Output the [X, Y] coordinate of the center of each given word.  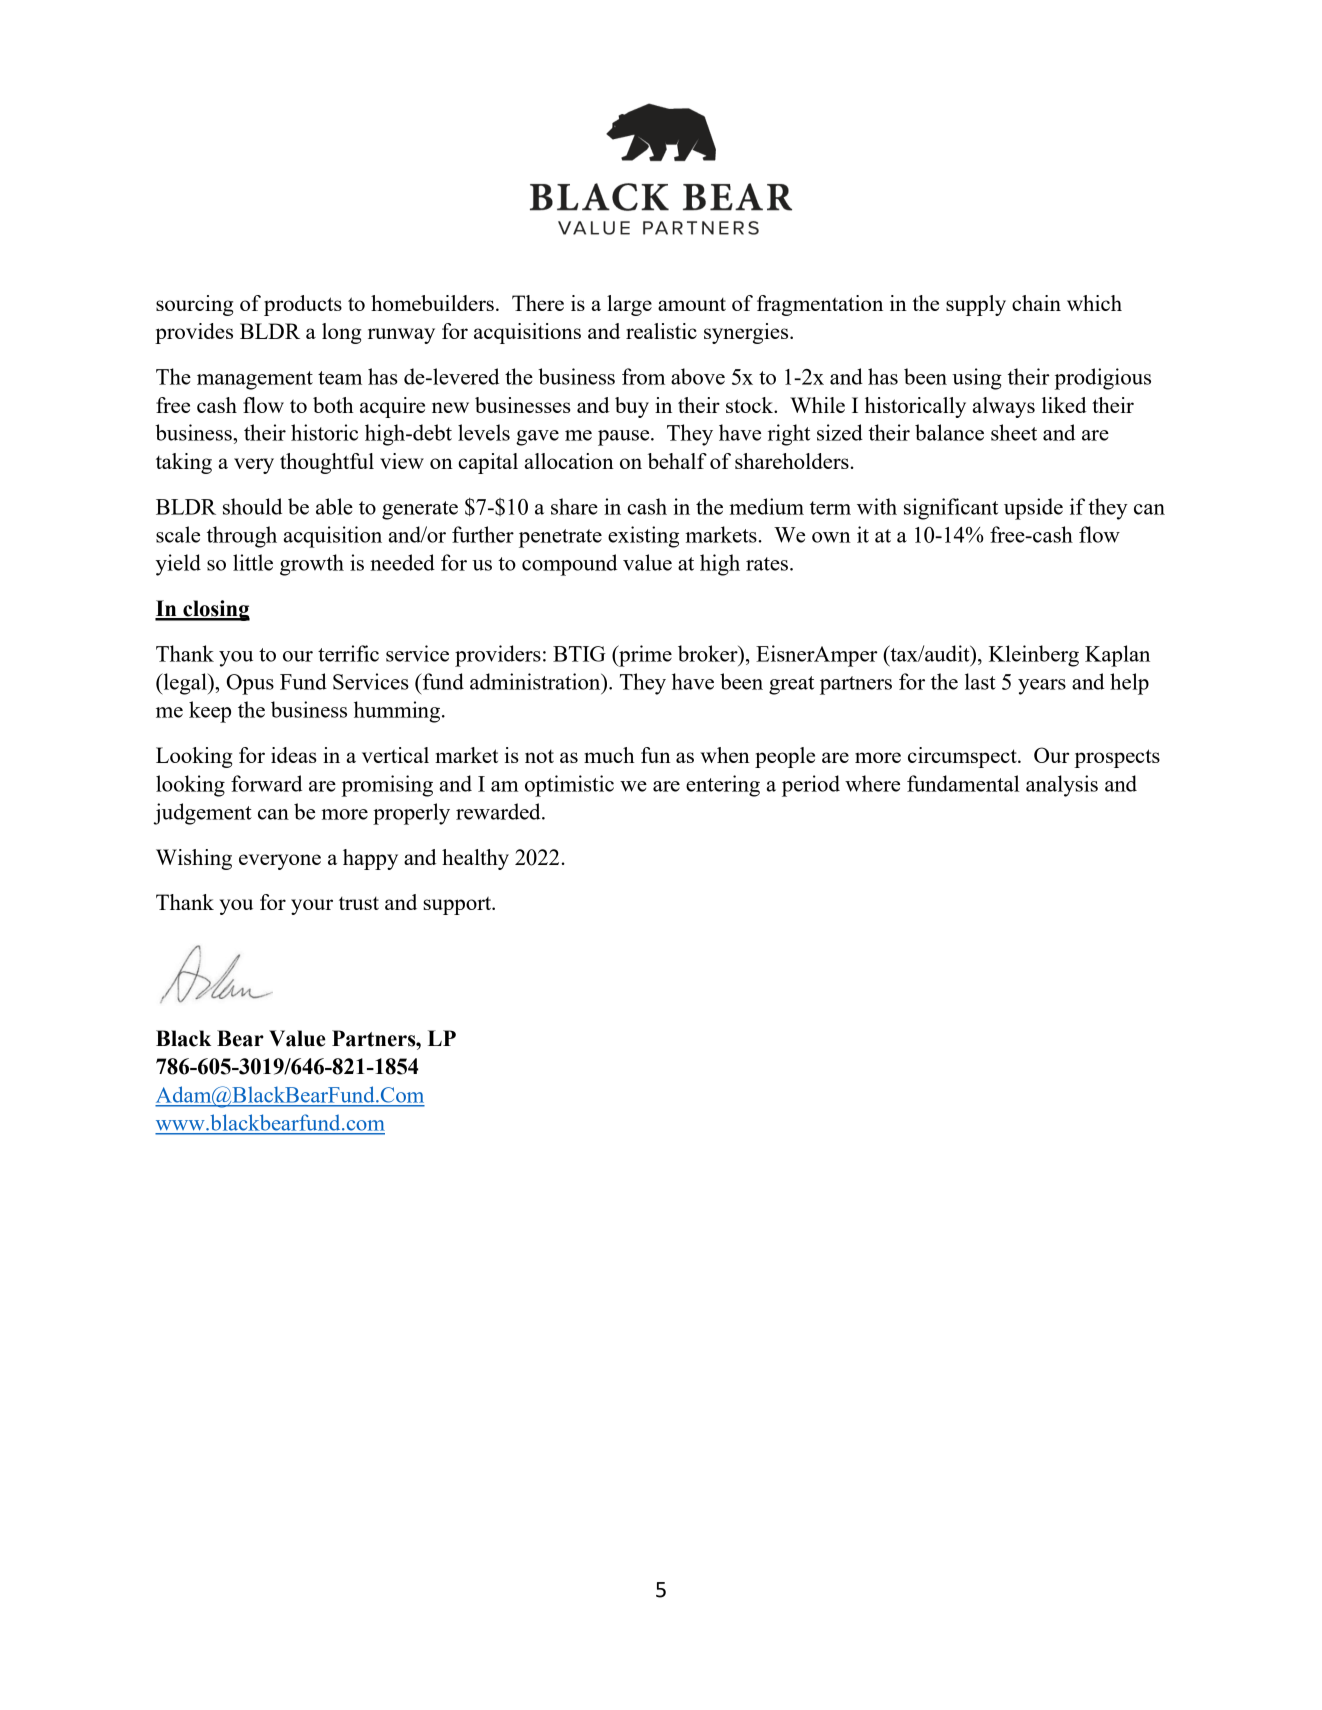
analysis [1062, 786]
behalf [677, 461]
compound [569, 565]
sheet [1014, 432]
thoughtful [327, 463]
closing [215, 610]
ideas [294, 755]
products [303, 305]
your [312, 907]
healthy [475, 859]
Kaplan [1117, 656]
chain [1036, 303]
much [609, 755]
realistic [661, 331]
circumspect [963, 757]
